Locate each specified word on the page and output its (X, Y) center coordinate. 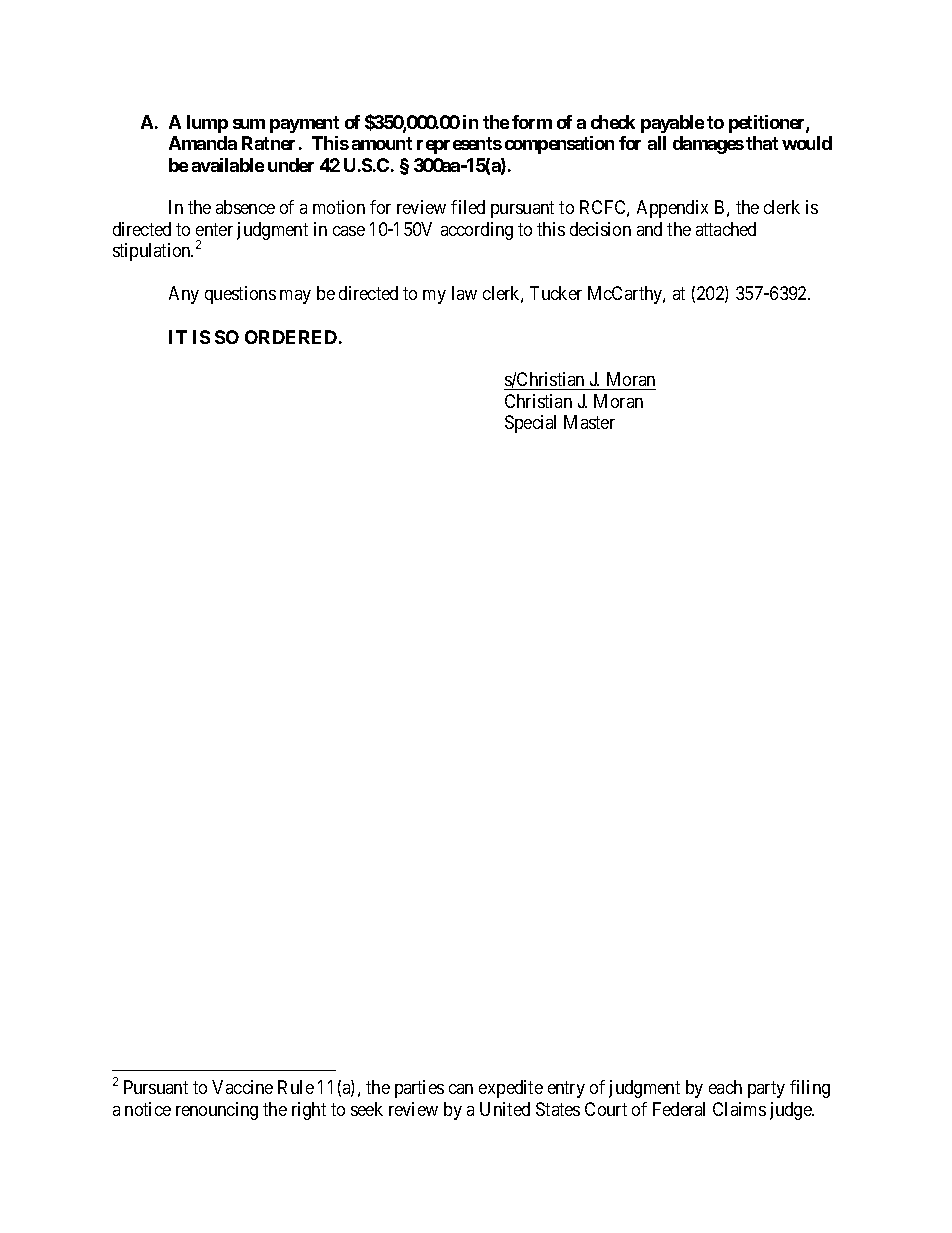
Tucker (556, 293)
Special (530, 424)
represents (459, 145)
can (461, 1089)
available (228, 165)
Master (589, 422)
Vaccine (242, 1087)
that (762, 143)
